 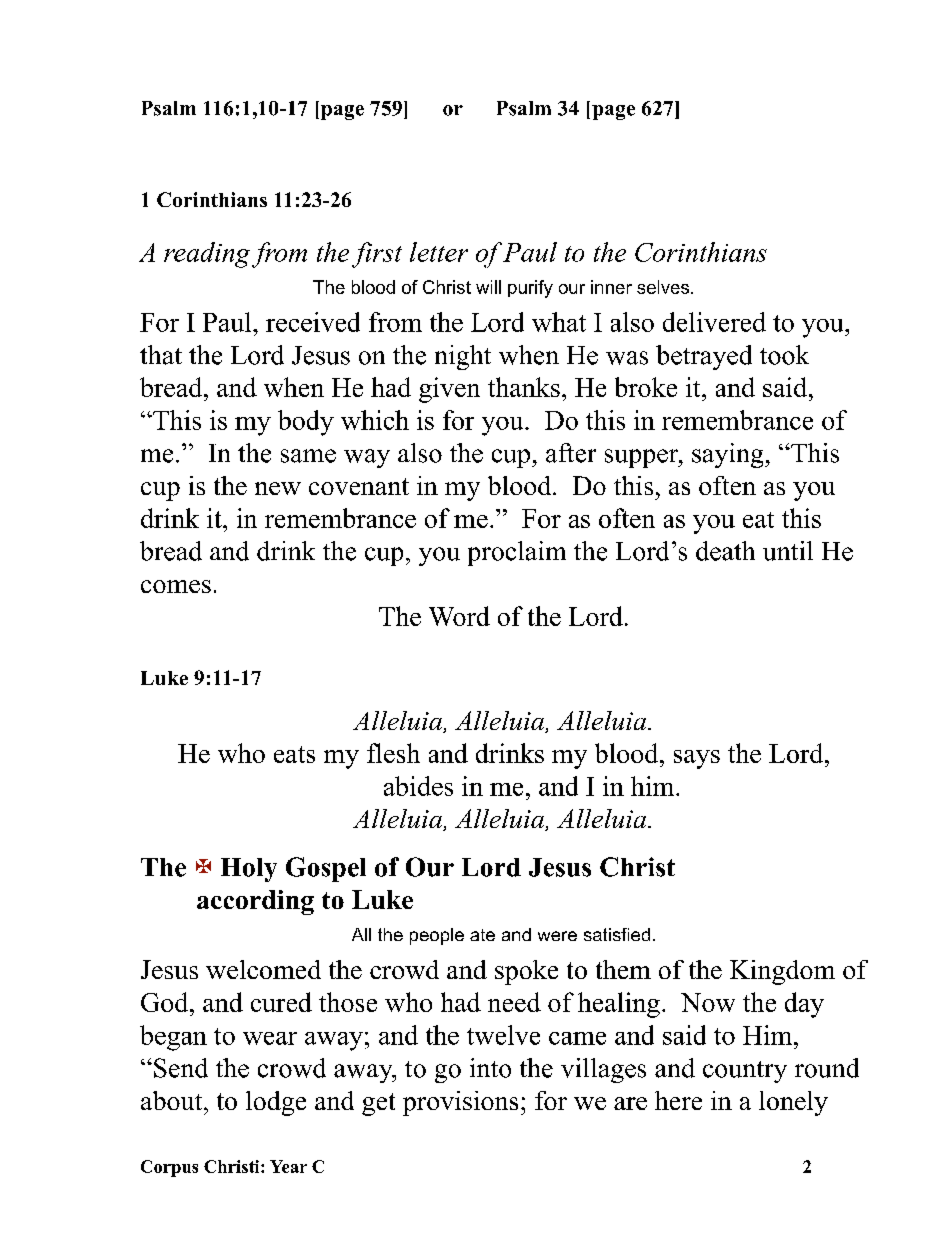 I want to click on provisions, so click(x=460, y=1103).
